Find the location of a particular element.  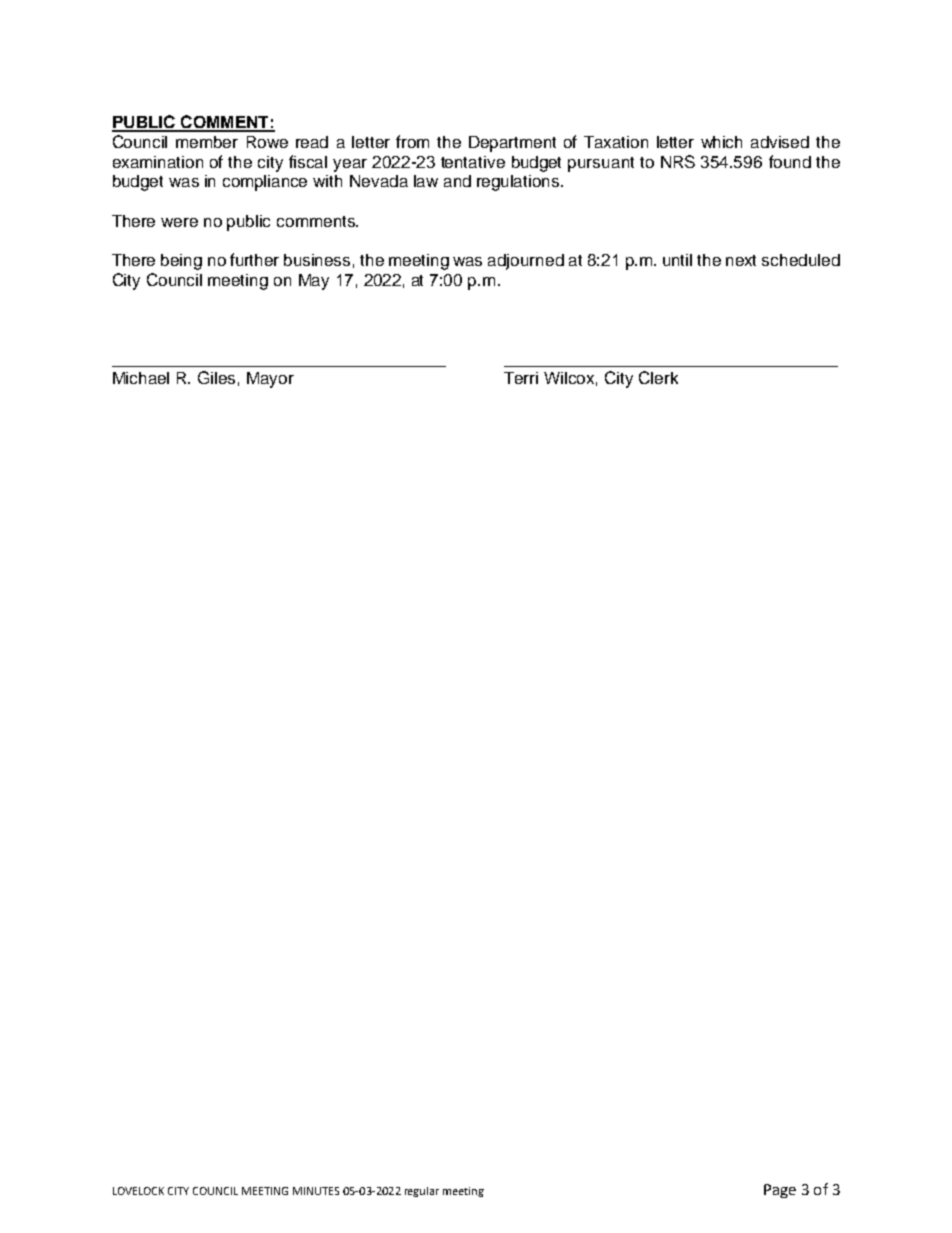

business is located at coordinates (317, 260).
